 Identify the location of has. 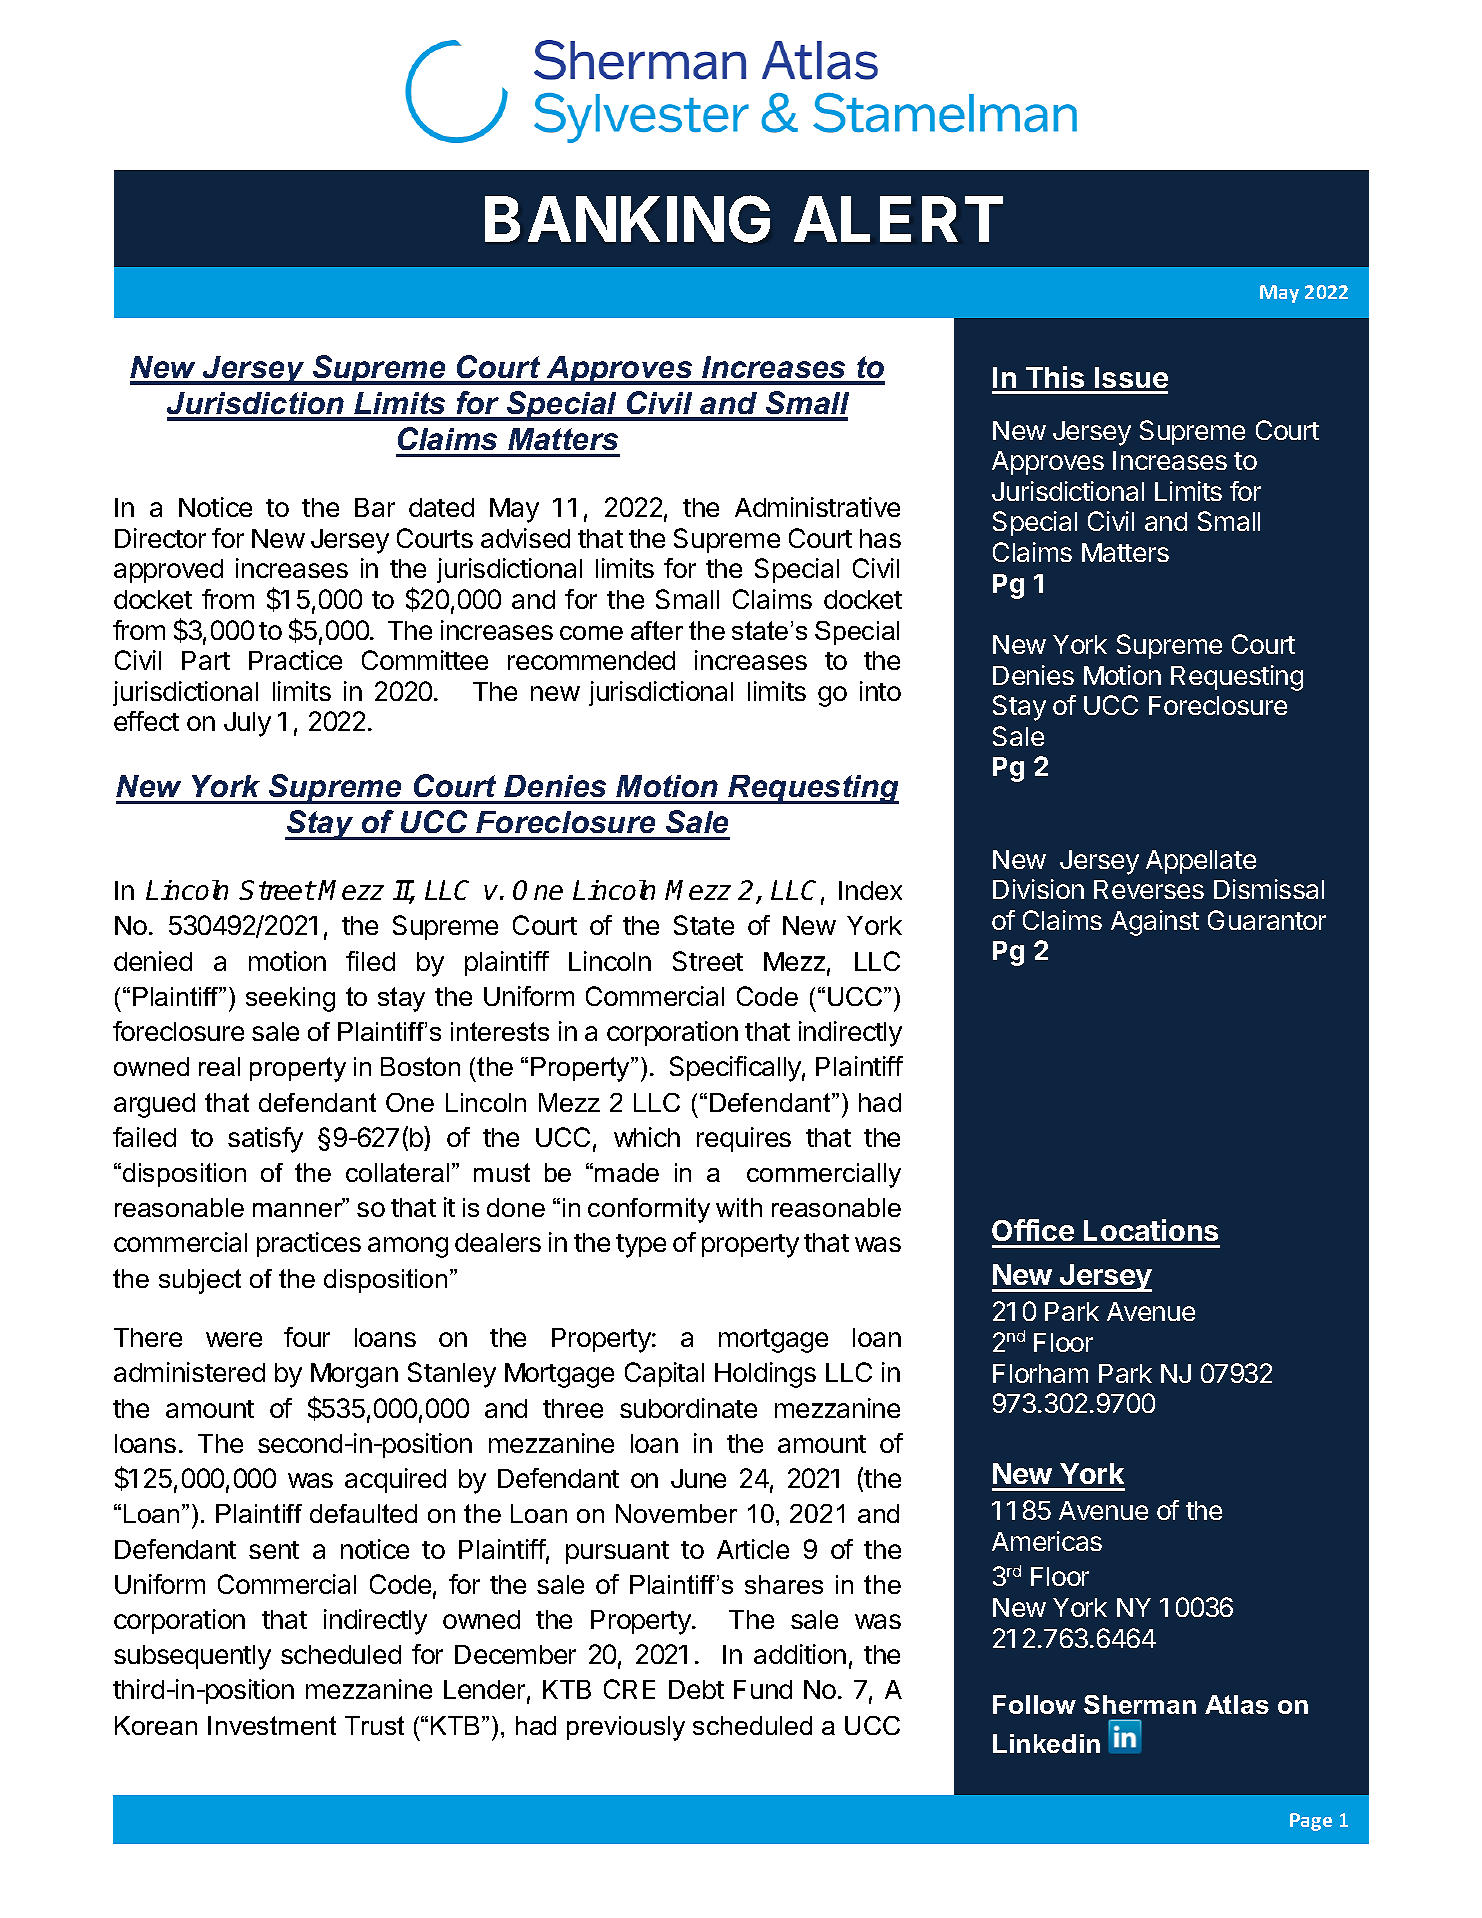
(880, 538).
